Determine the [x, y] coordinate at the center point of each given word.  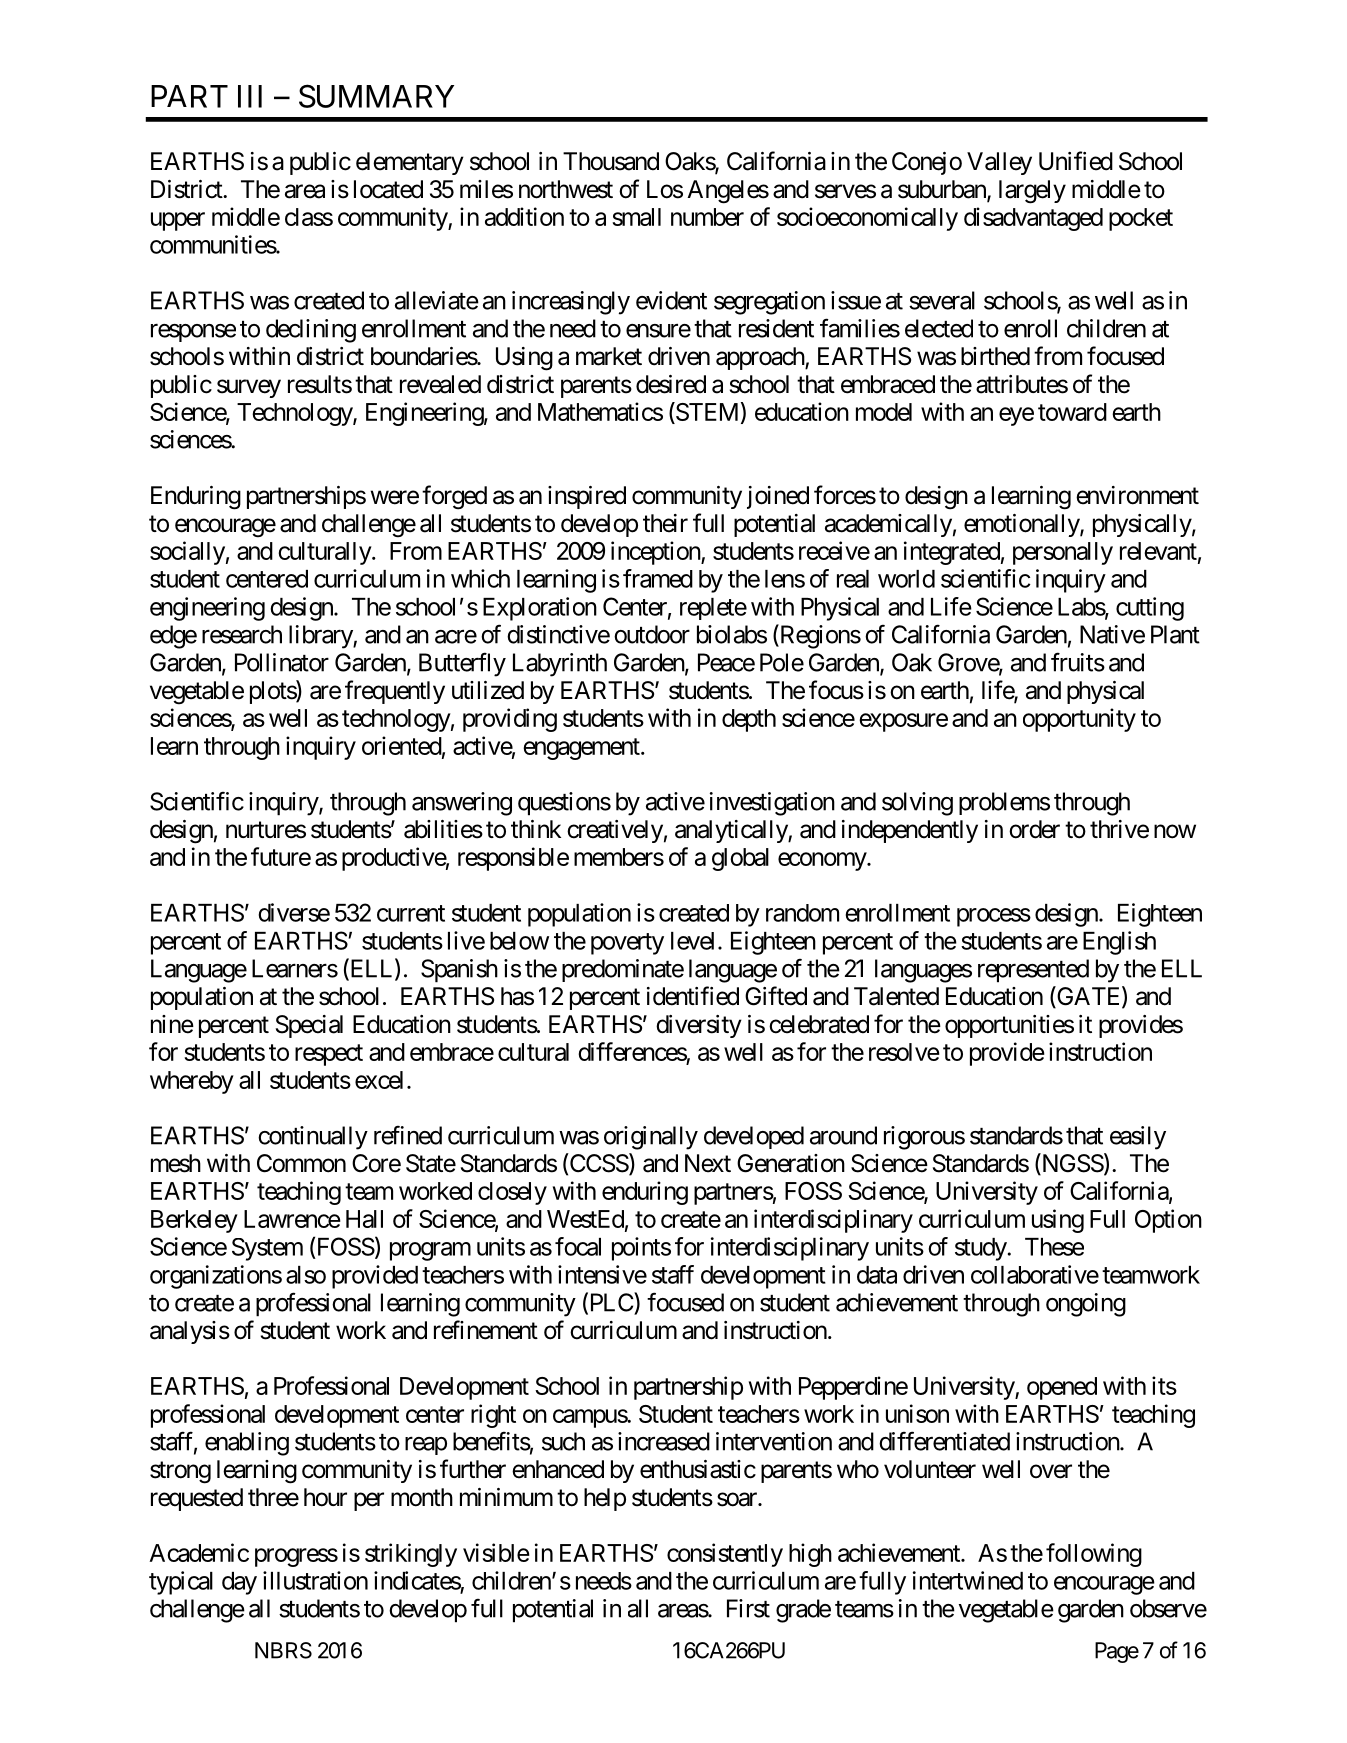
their [665, 523]
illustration [315, 1580]
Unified [1076, 161]
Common [301, 1163]
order [1034, 829]
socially [187, 553]
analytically [732, 831]
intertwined [968, 1580]
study [981, 1249]
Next [708, 1163]
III [250, 96]
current [411, 913]
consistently [725, 1555]
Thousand [611, 161]
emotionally [1022, 525]
